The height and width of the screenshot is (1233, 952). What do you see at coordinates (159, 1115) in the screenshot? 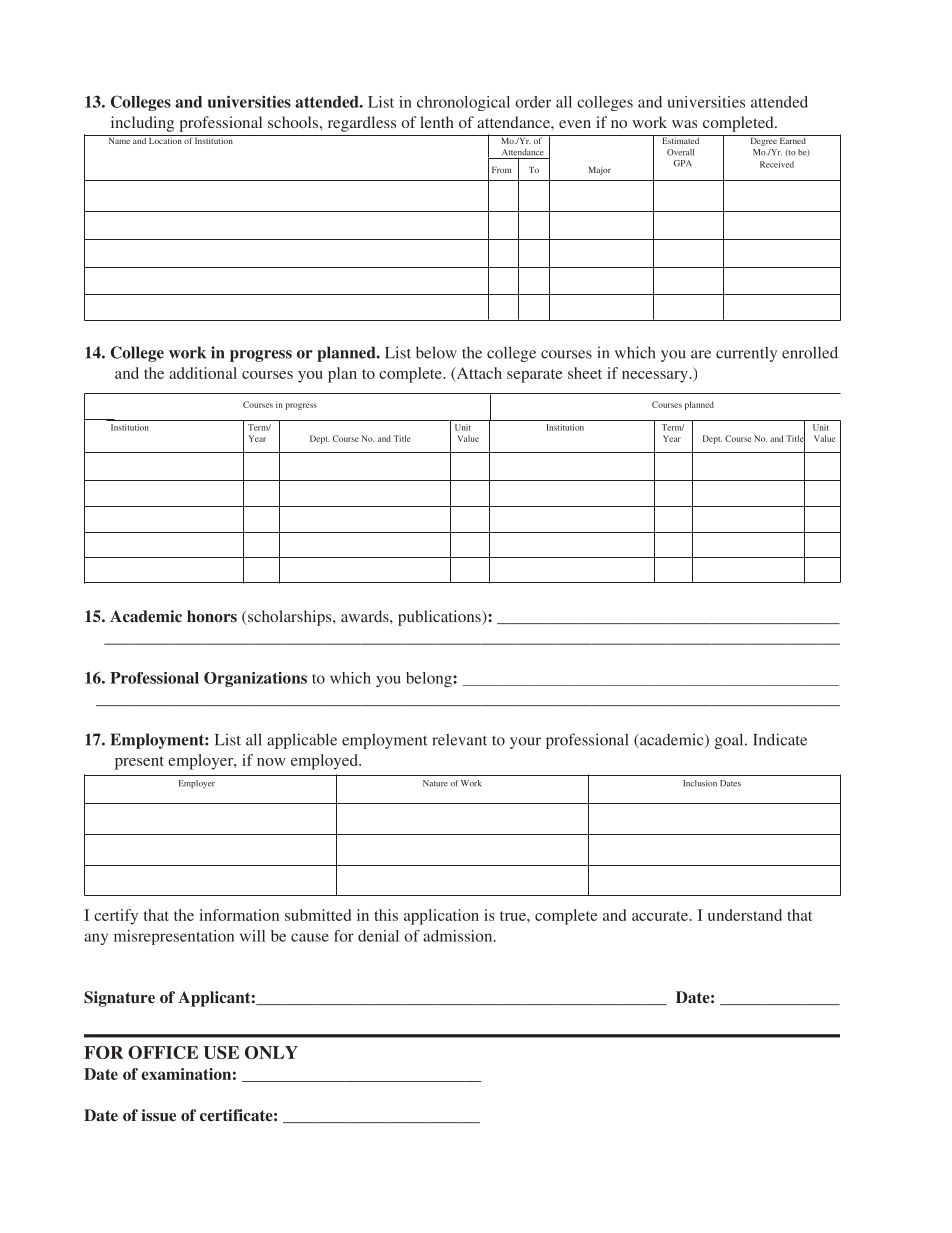
I see `issue` at bounding box center [159, 1115].
